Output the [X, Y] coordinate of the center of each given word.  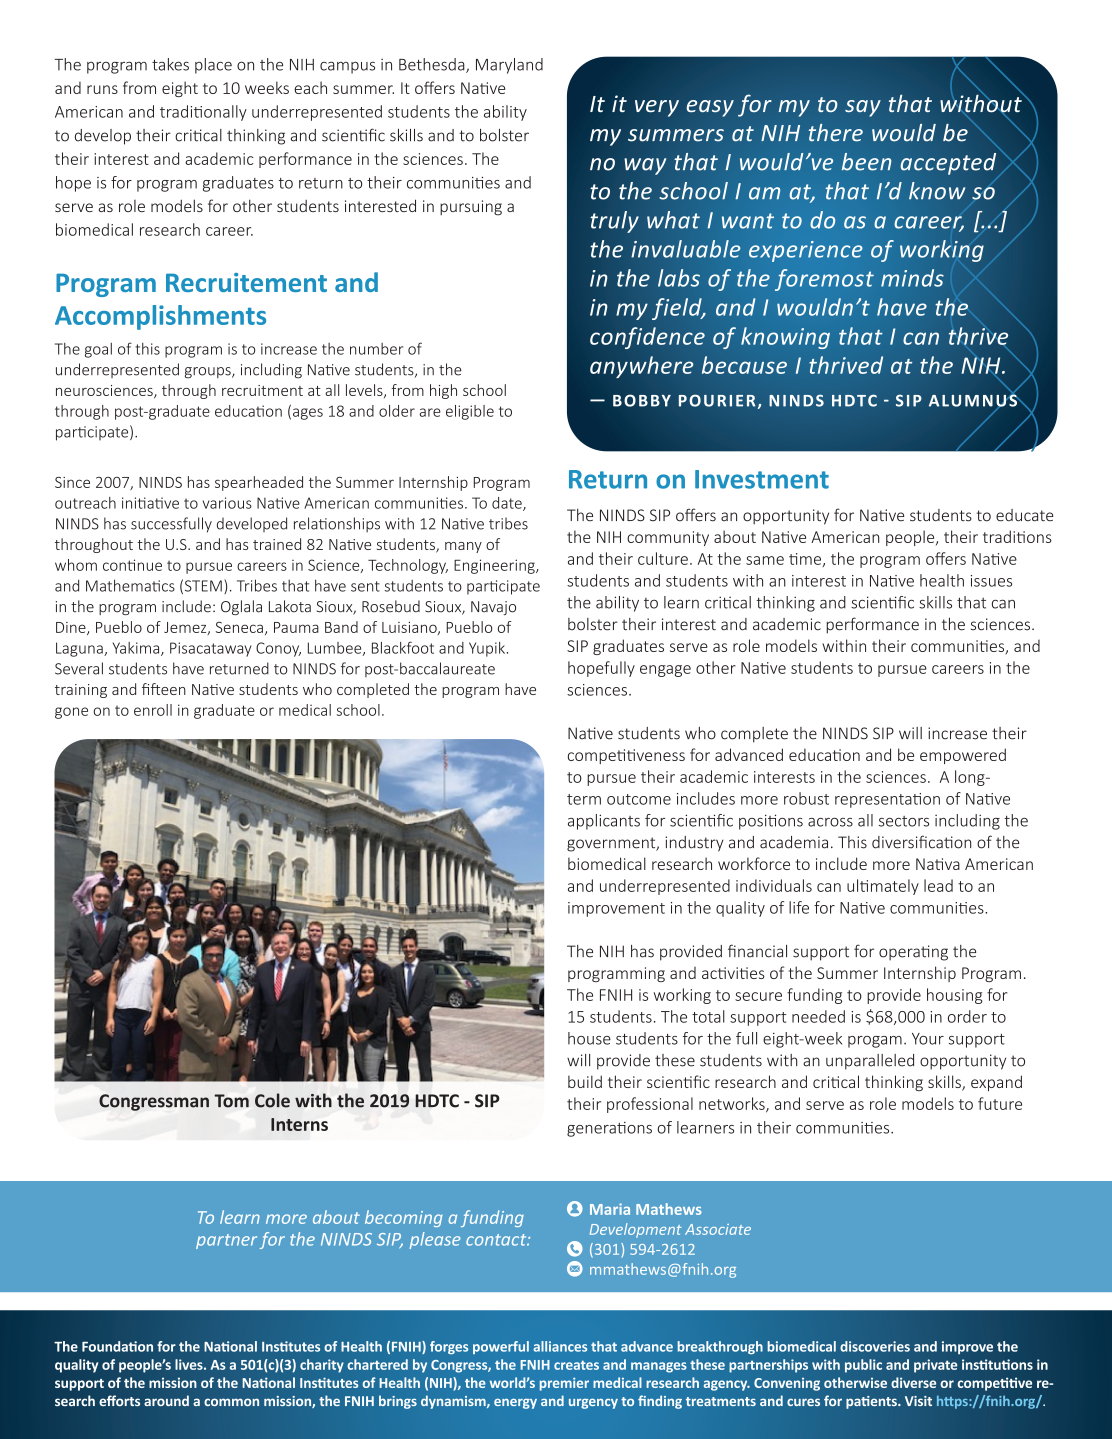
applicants [604, 822]
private [935, 1366]
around [166, 1400]
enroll [153, 710]
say [863, 108]
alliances [560, 1346]
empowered [963, 756]
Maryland [509, 66]
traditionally [203, 113]
